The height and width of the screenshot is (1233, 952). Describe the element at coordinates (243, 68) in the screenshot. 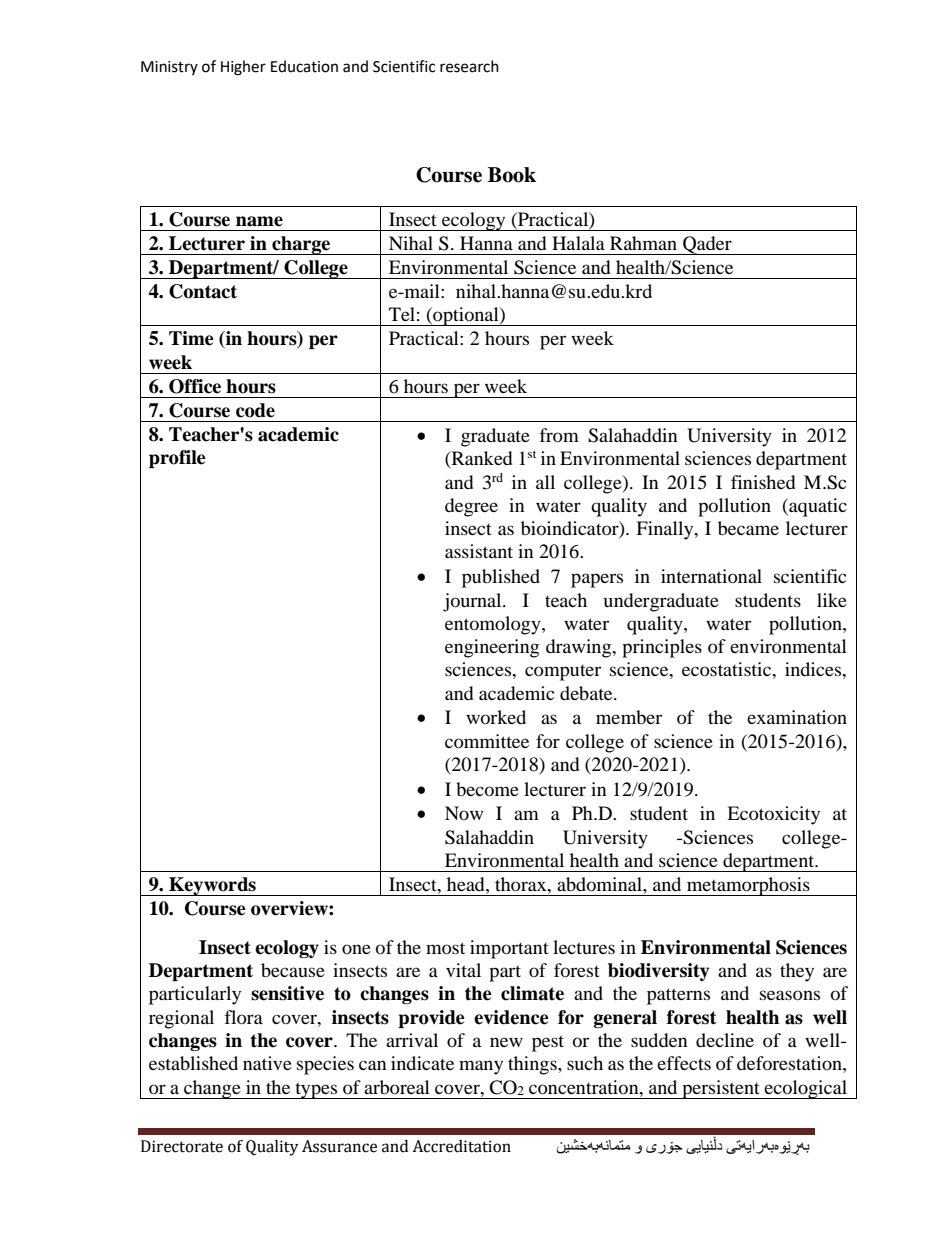

I see `Higher` at that location.
